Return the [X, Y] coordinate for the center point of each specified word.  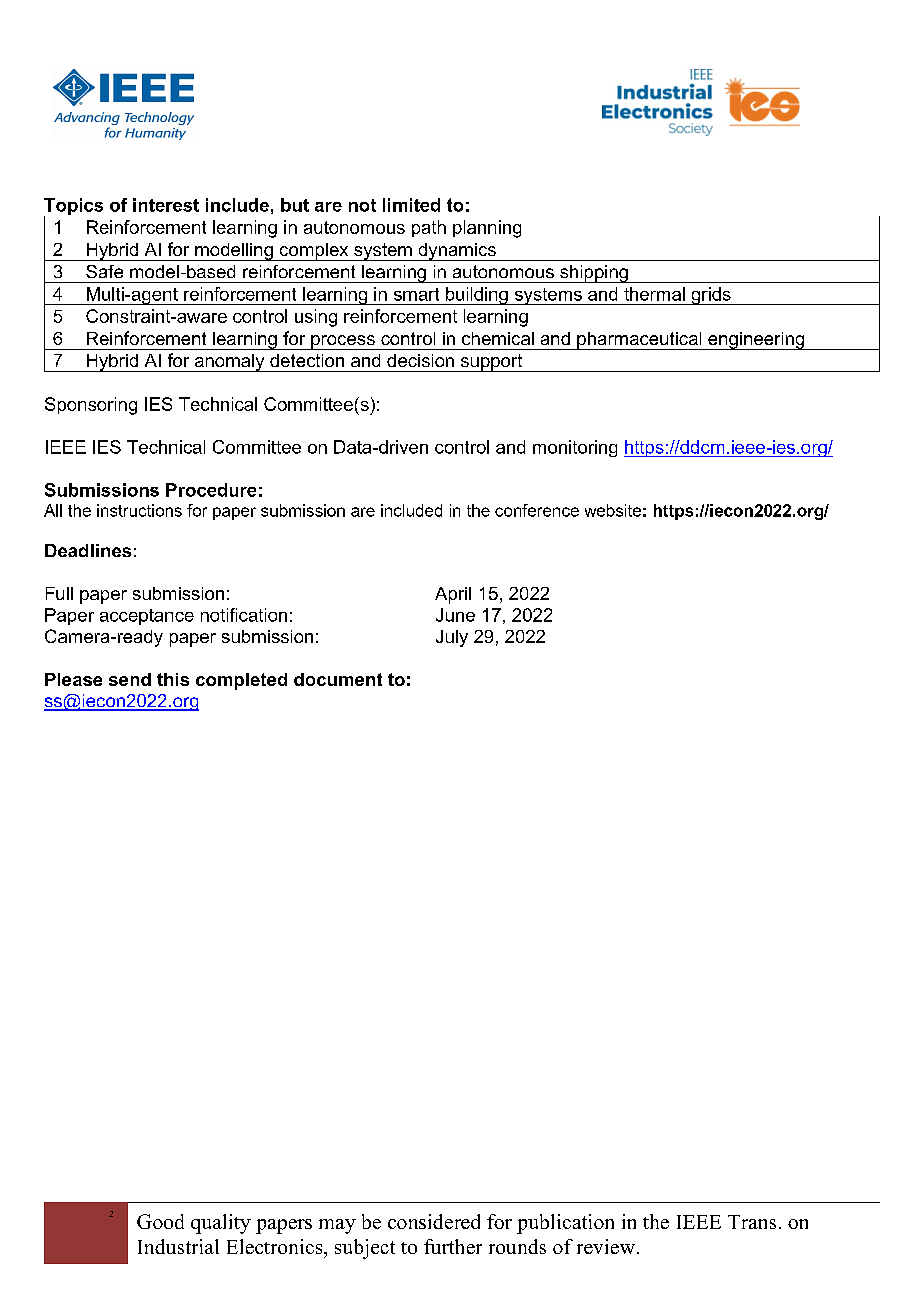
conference [537, 510]
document [338, 679]
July [452, 638]
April [453, 595]
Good [160, 1221]
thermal [654, 294]
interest [166, 205]
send [130, 679]
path [429, 228]
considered [434, 1221]
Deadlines [88, 550]
